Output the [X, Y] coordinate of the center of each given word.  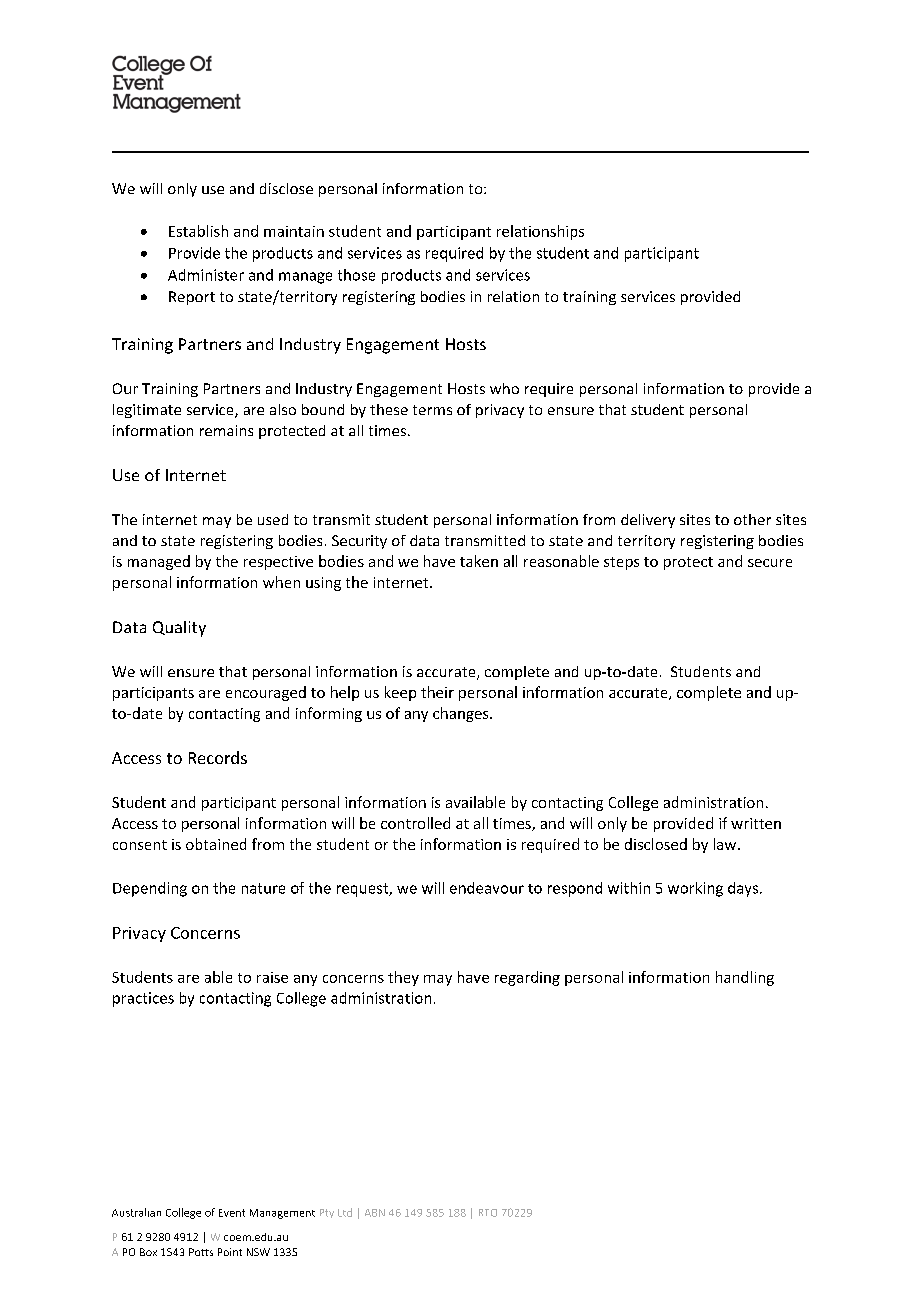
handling [745, 978]
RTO [488, 1213]
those [356, 275]
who [504, 388]
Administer [206, 275]
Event [232, 1213]
